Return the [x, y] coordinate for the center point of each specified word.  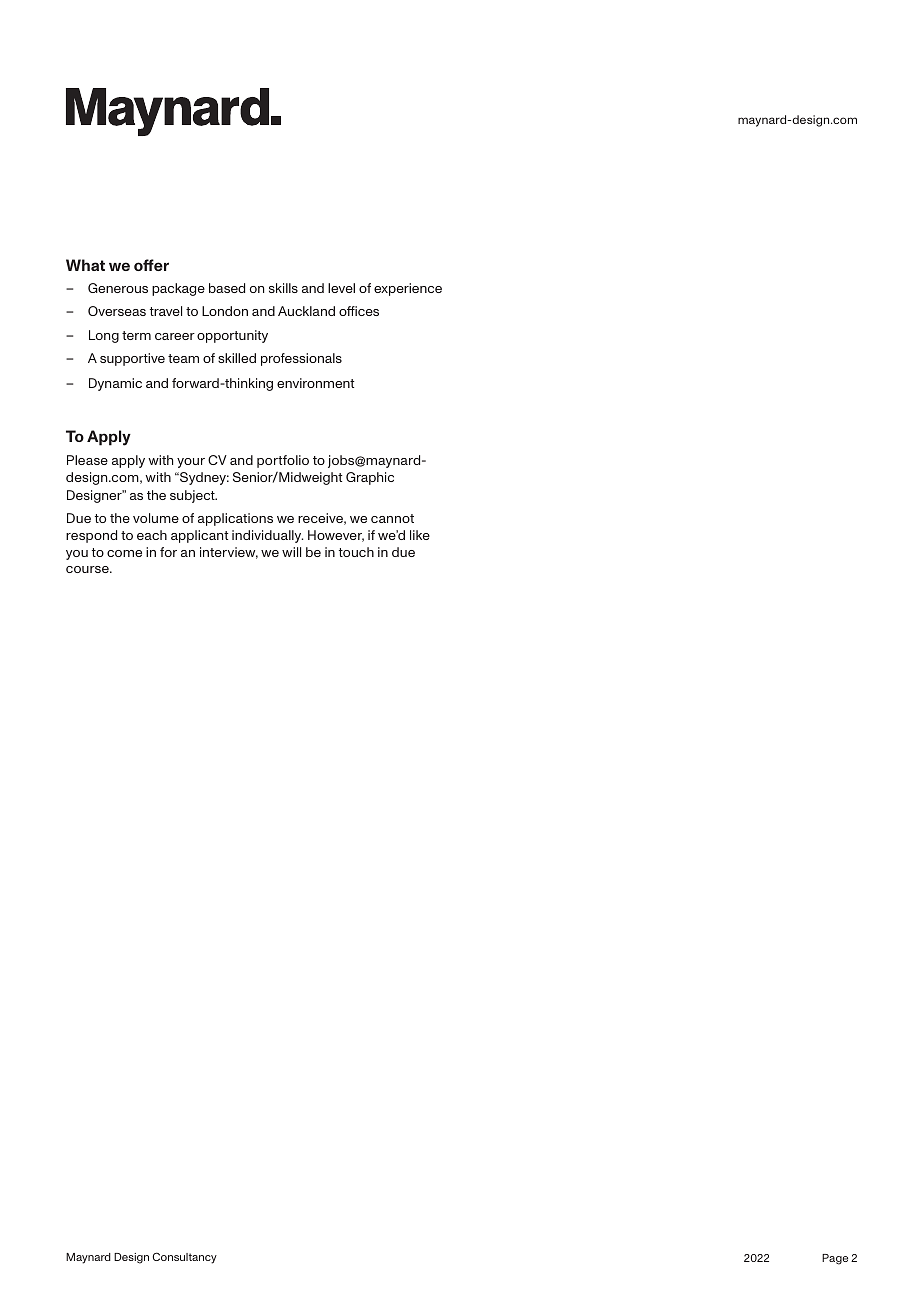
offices [359, 311]
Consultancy [185, 1258]
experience [408, 289]
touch [356, 552]
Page [835, 1259]
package [178, 289]
